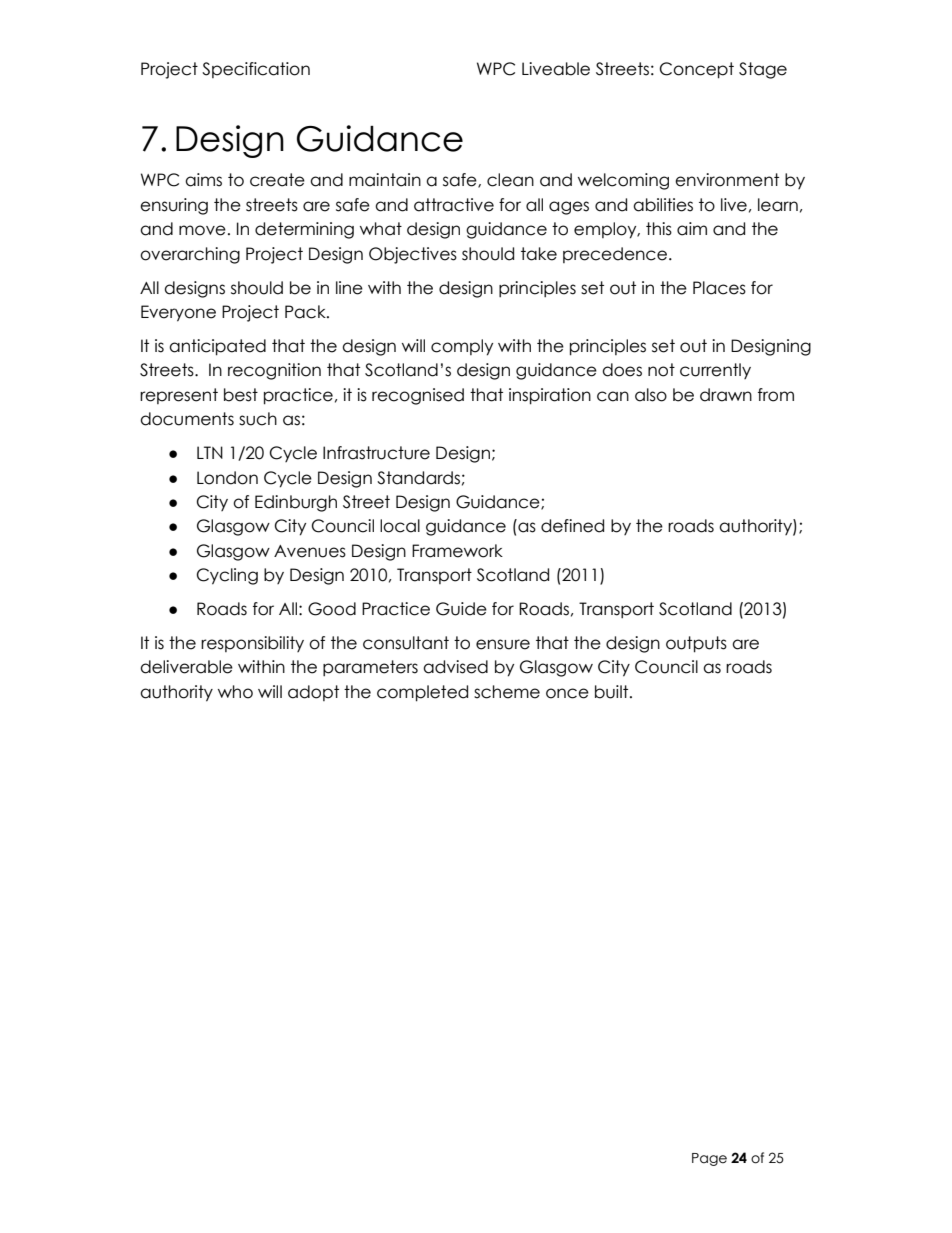 This screenshot has height=1233, width=952. What do you see at coordinates (763, 70) in the screenshot?
I see `Stage` at bounding box center [763, 70].
